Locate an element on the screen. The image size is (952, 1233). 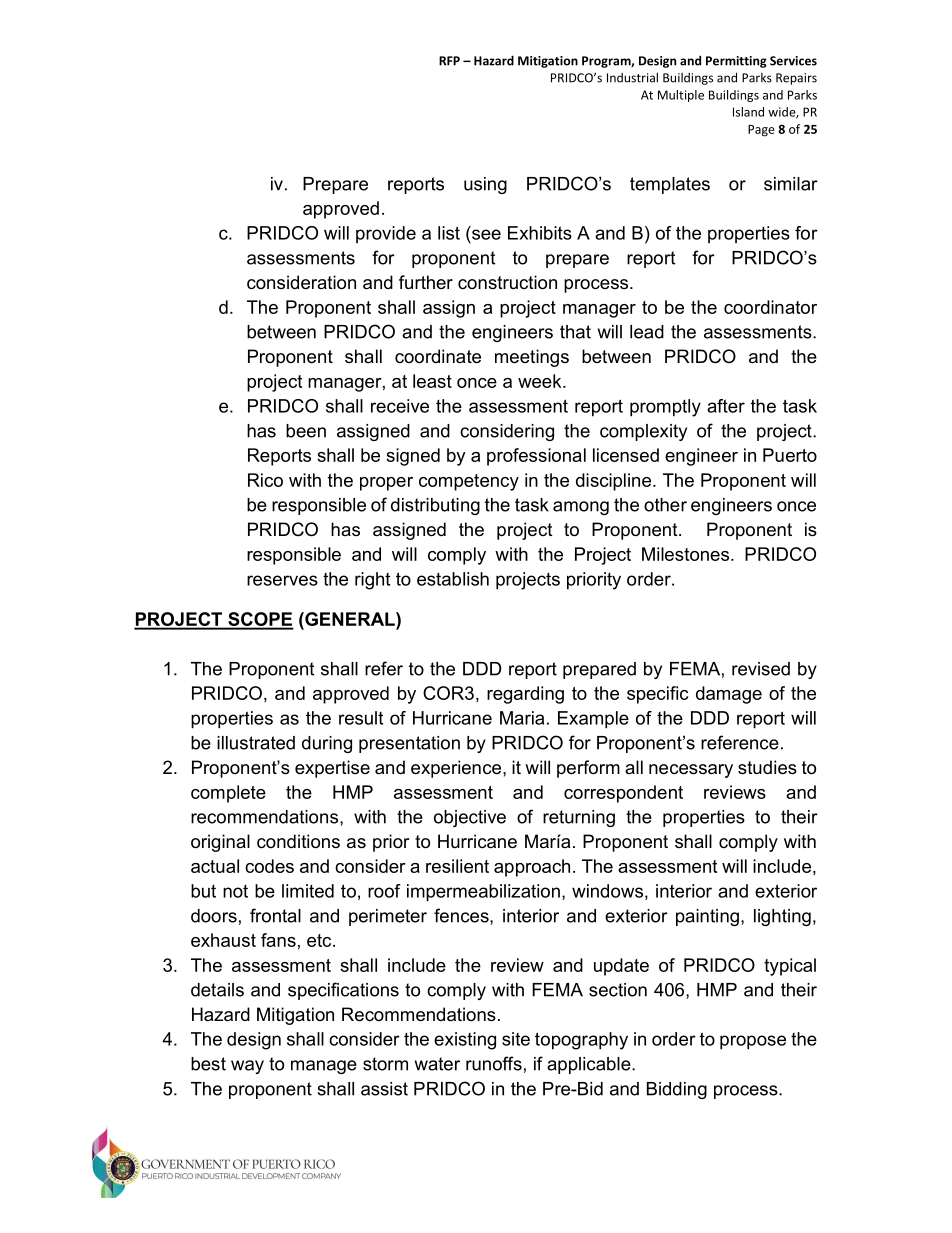
Maria is located at coordinates (522, 718).
